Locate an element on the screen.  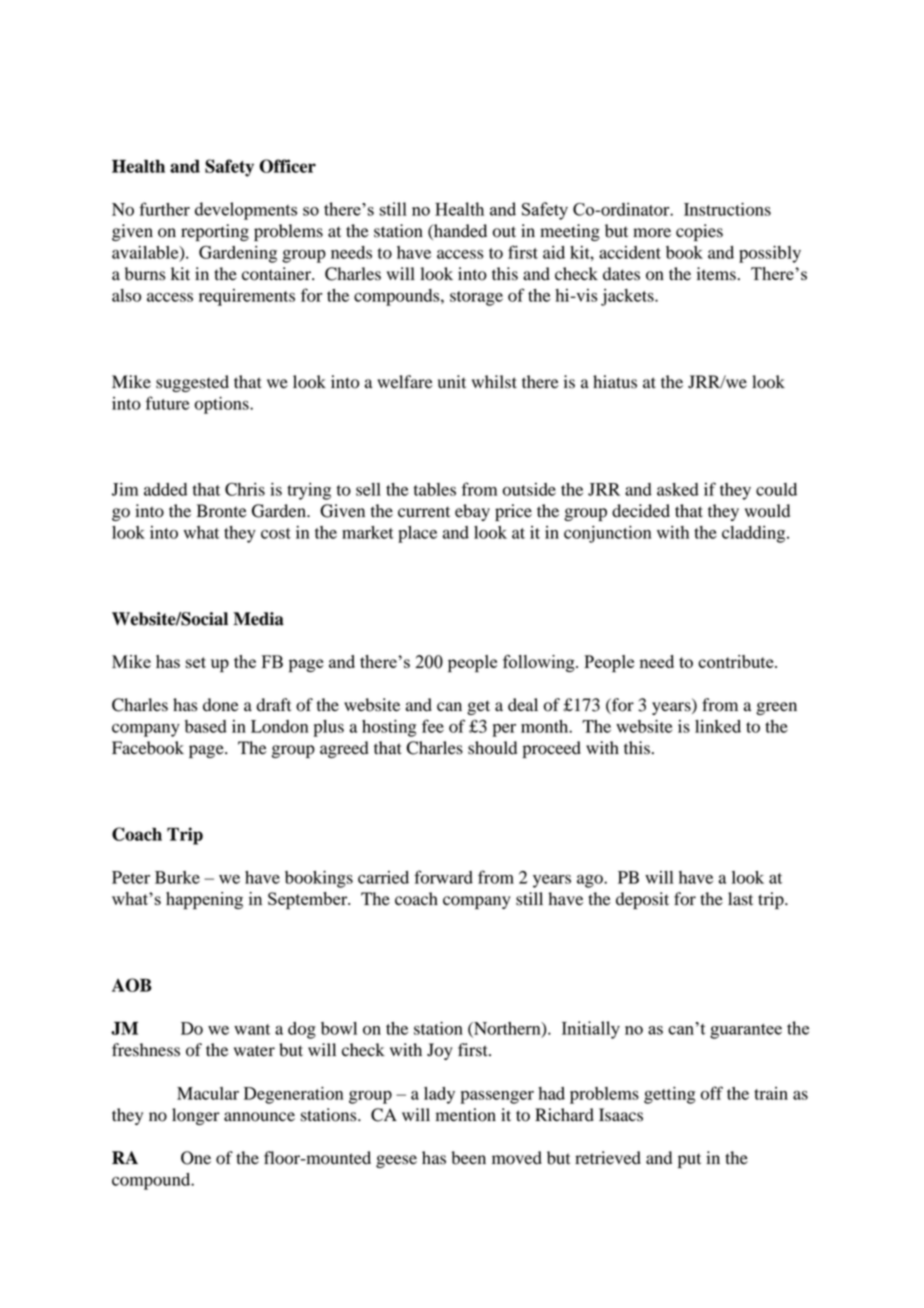
contribute is located at coordinates (737, 661).
